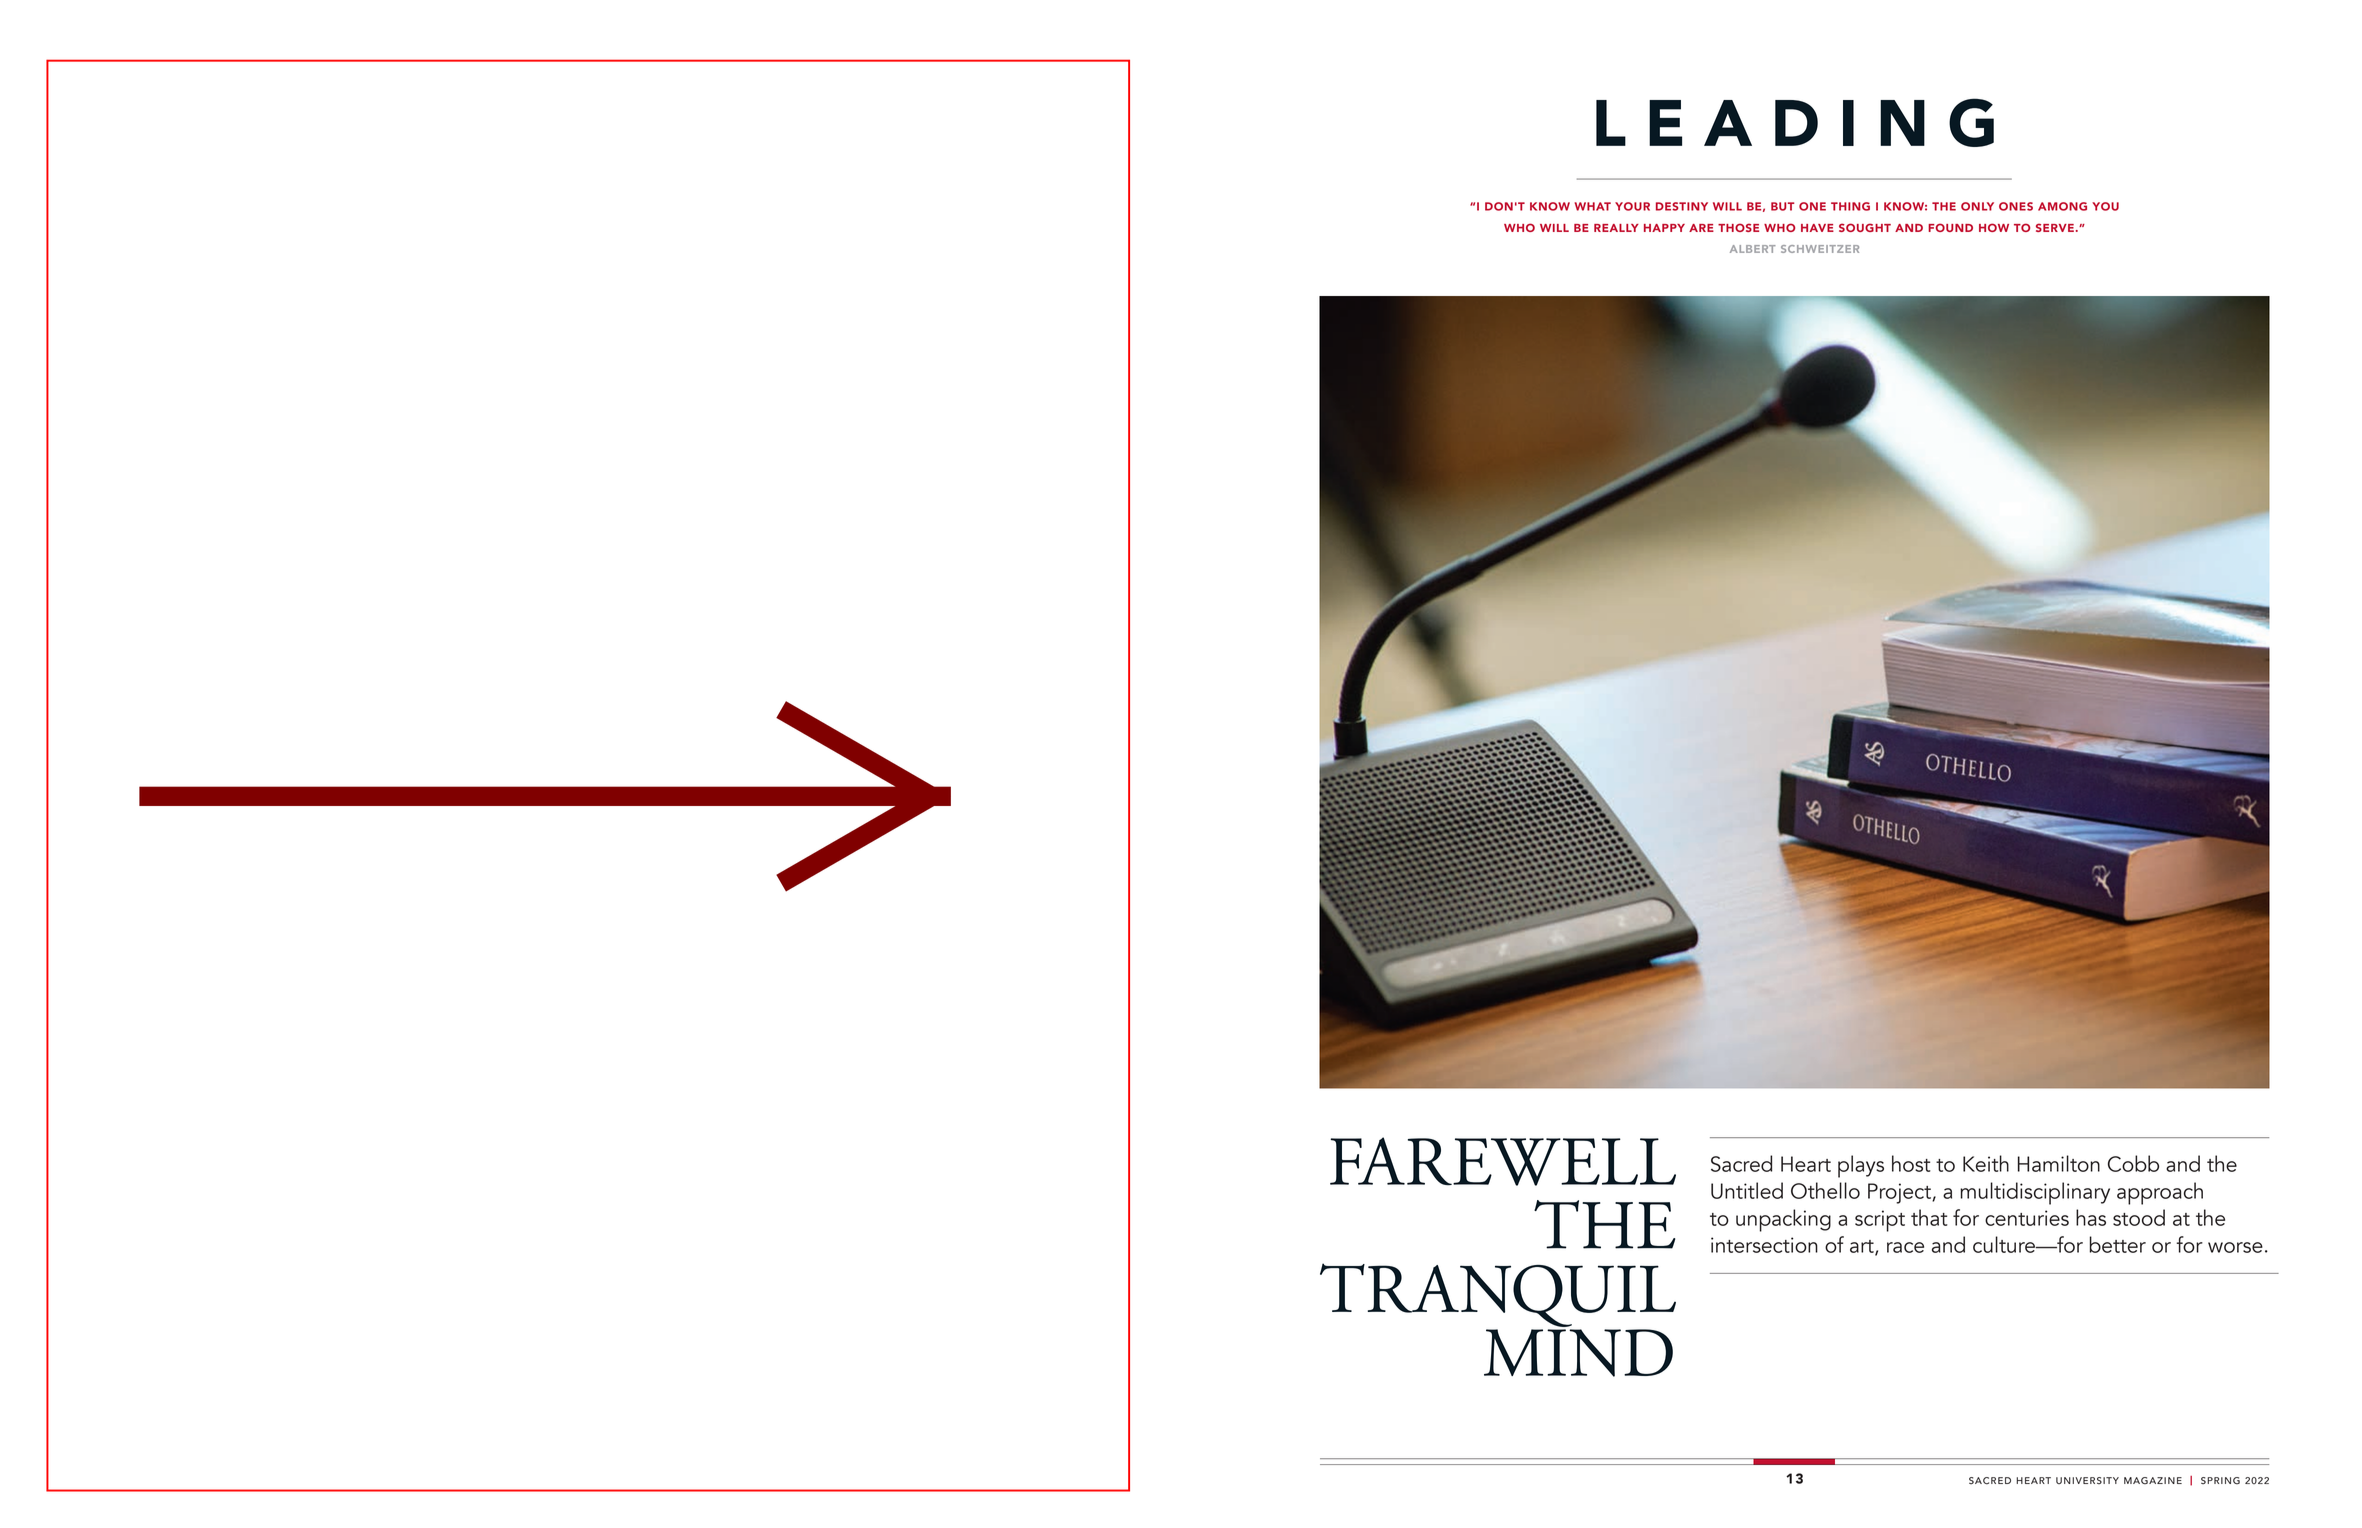 This document has width=2362, height=1528. Describe the element at coordinates (1616, 228) in the document. I see `REALLY` at that location.
